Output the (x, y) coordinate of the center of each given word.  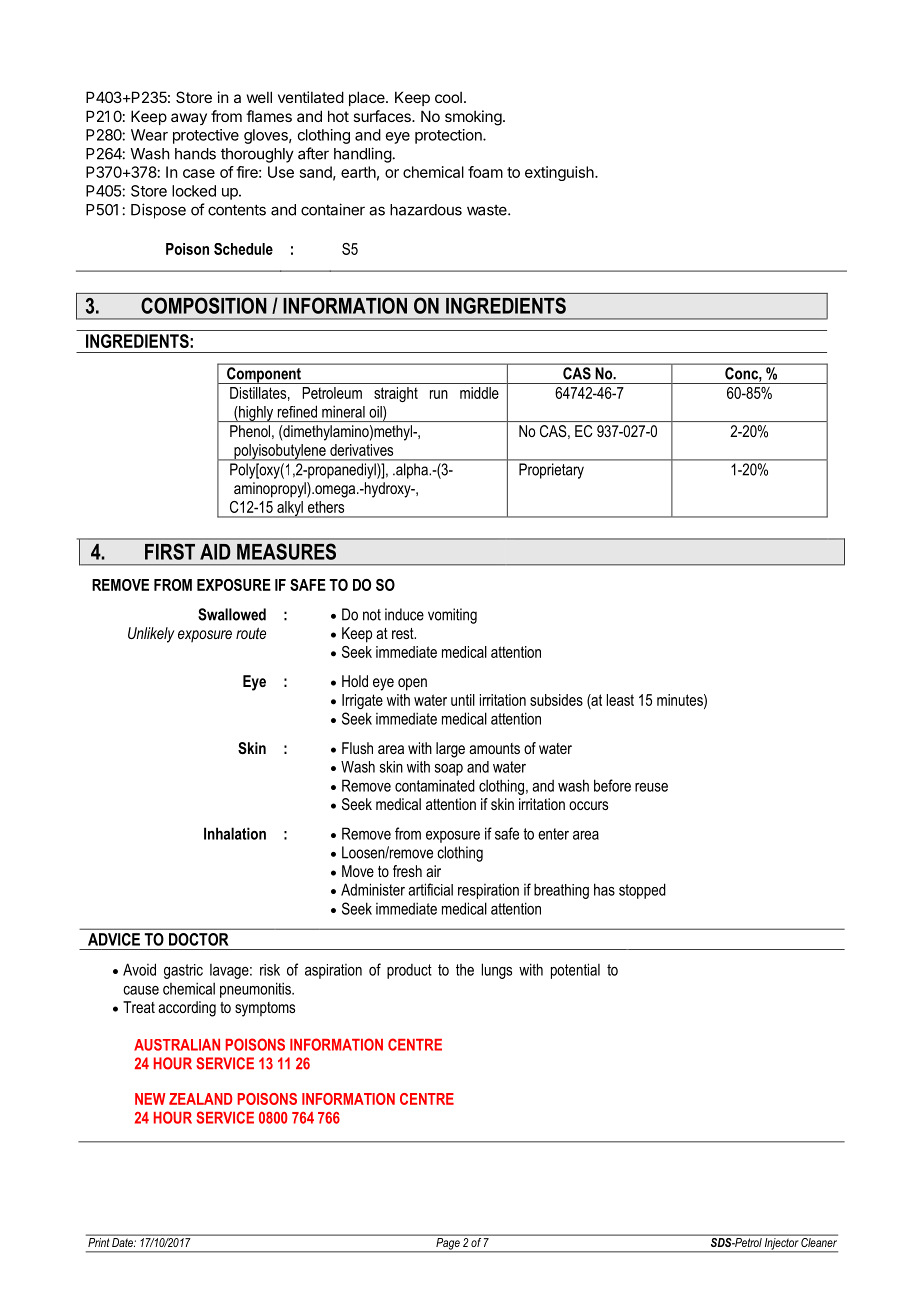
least (620, 700)
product (409, 971)
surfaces (383, 116)
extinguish (560, 173)
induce (404, 614)
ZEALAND (200, 1099)
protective (206, 136)
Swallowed (232, 614)
